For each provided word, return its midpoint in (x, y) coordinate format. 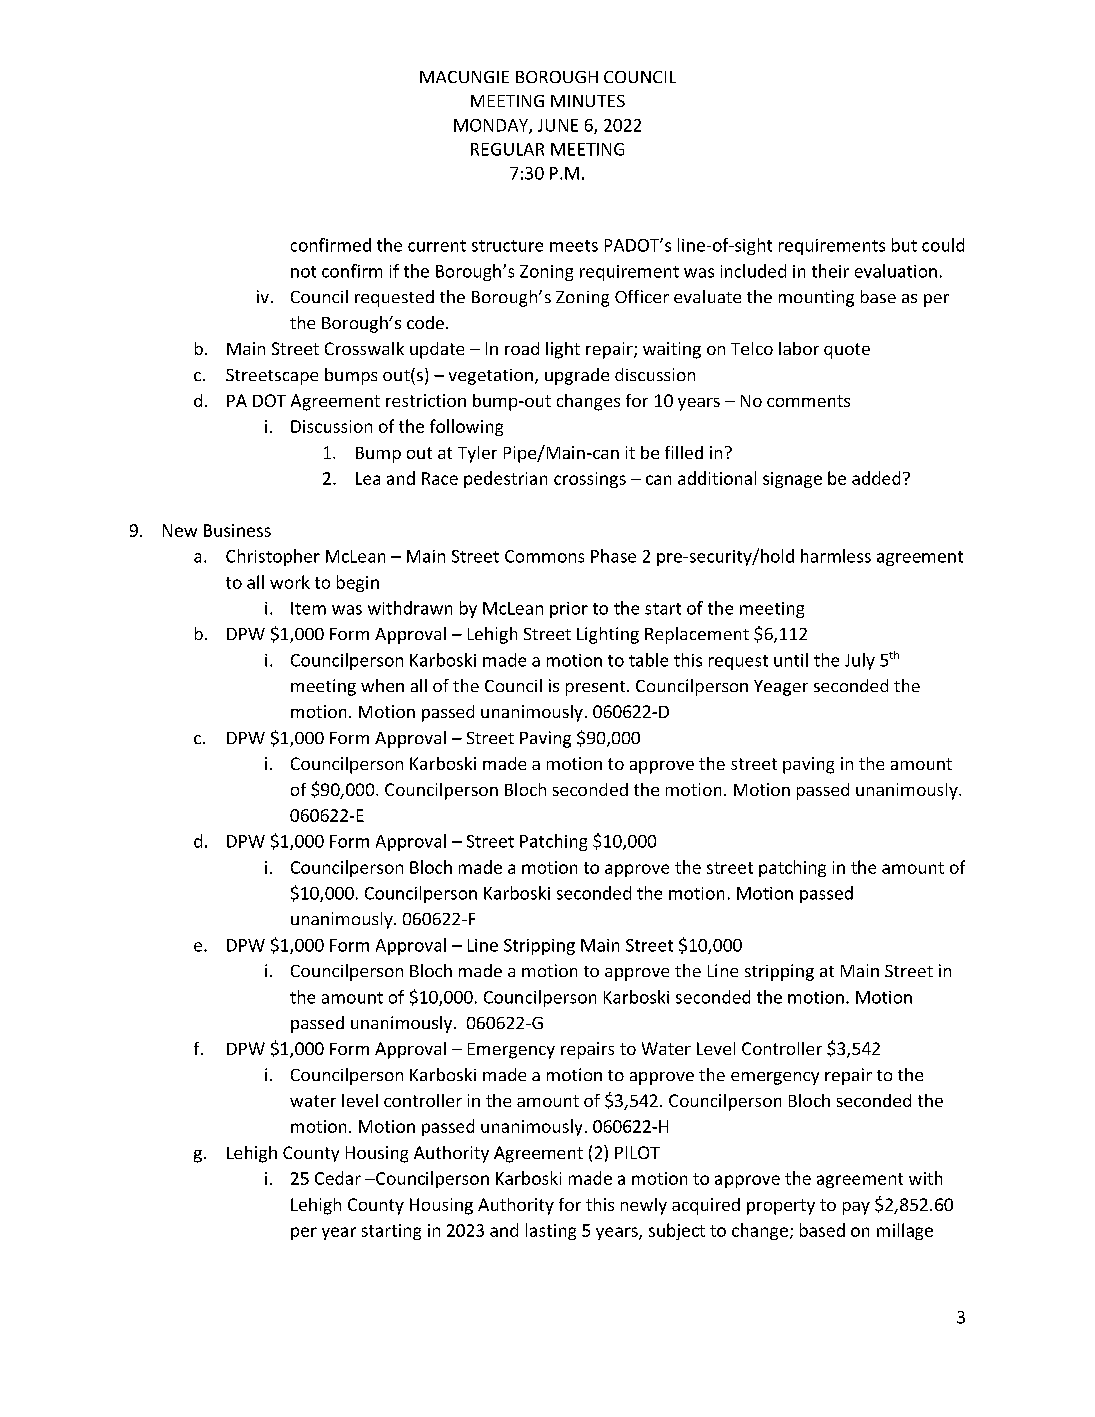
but (904, 245)
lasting (551, 1231)
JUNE (558, 125)
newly (644, 1206)
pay (856, 1208)
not (303, 272)
